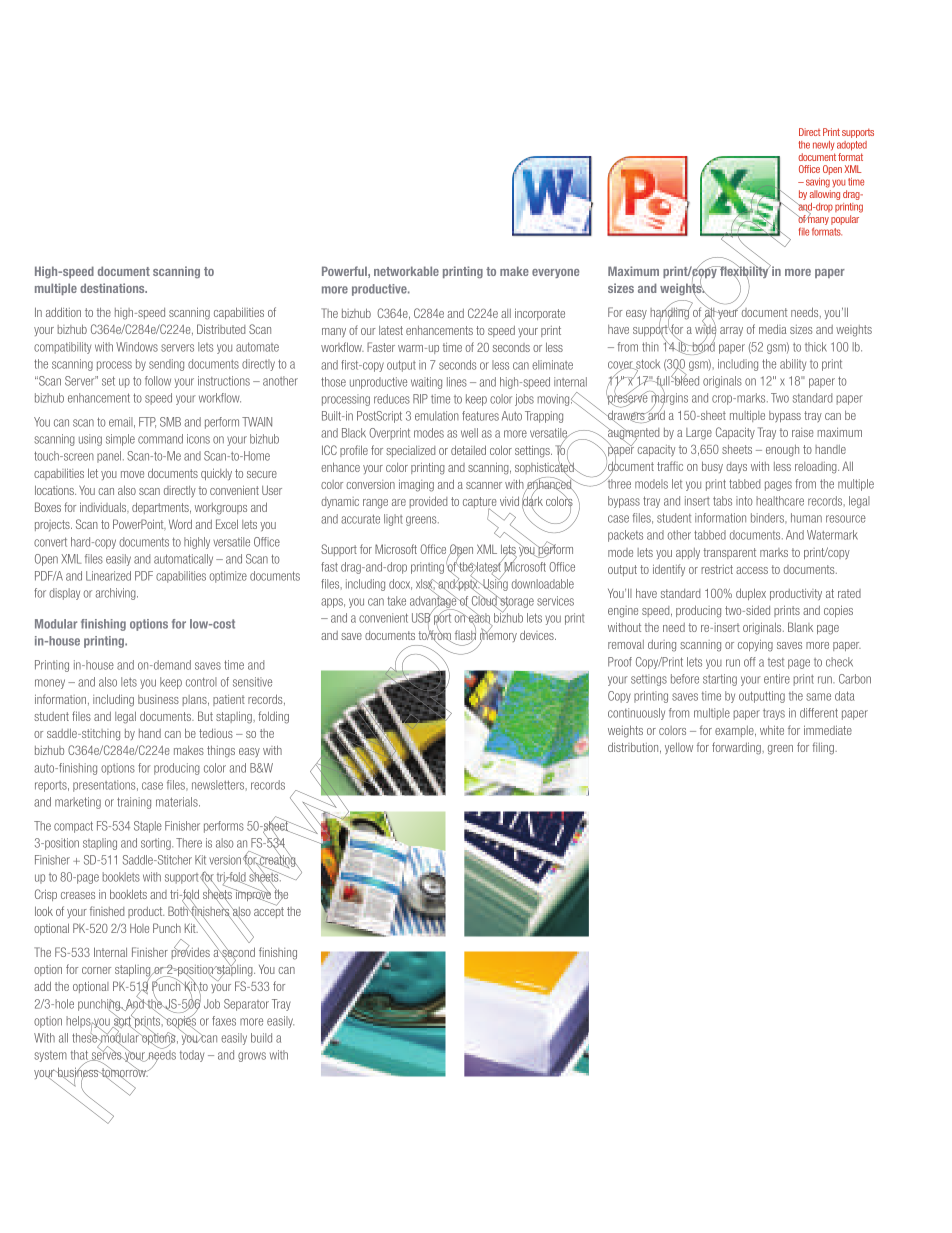 This document has width=952, height=1233. What do you see at coordinates (113, 288) in the document?
I see `destinations` at bounding box center [113, 288].
